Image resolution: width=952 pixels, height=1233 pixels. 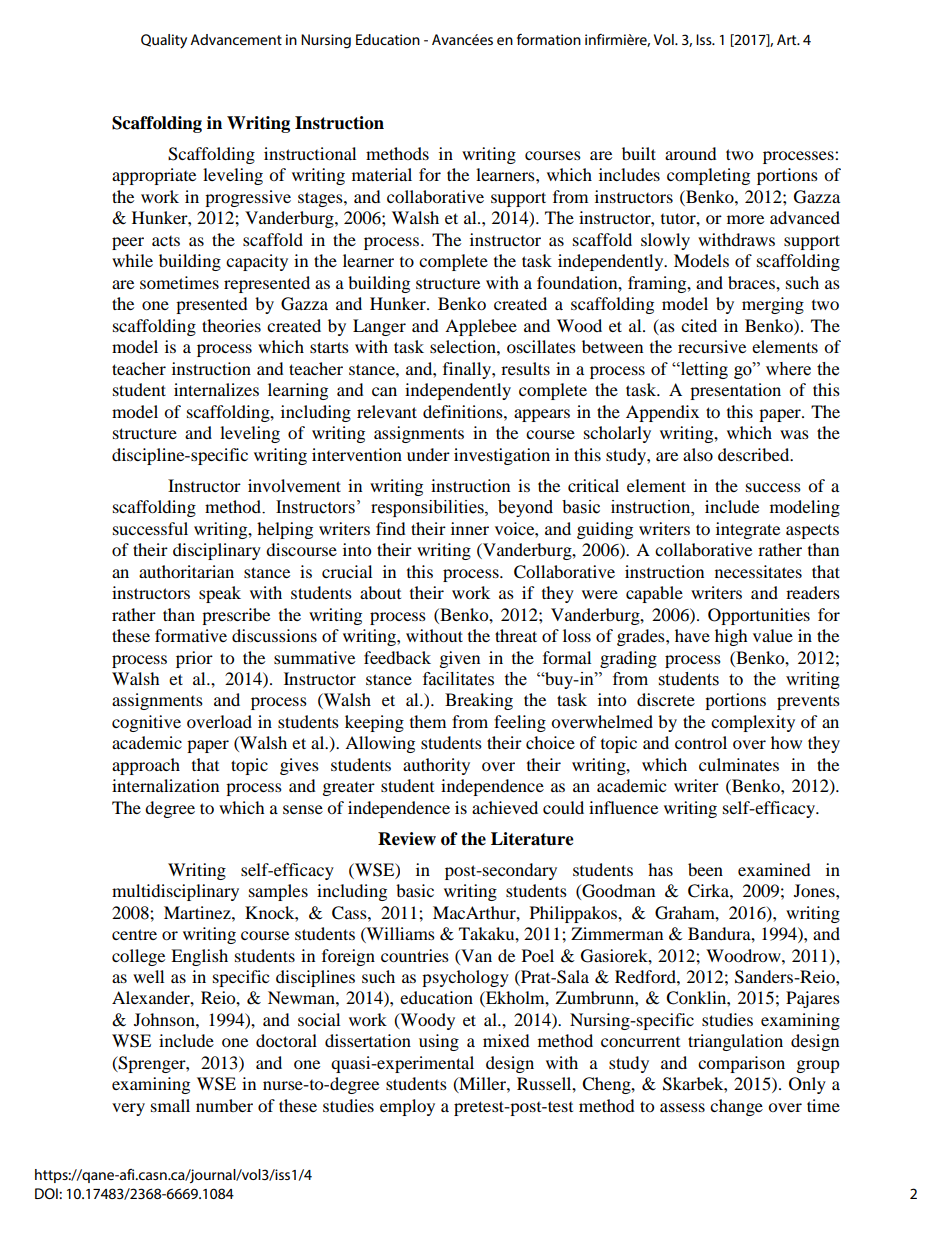 I want to click on around, so click(x=691, y=153).
